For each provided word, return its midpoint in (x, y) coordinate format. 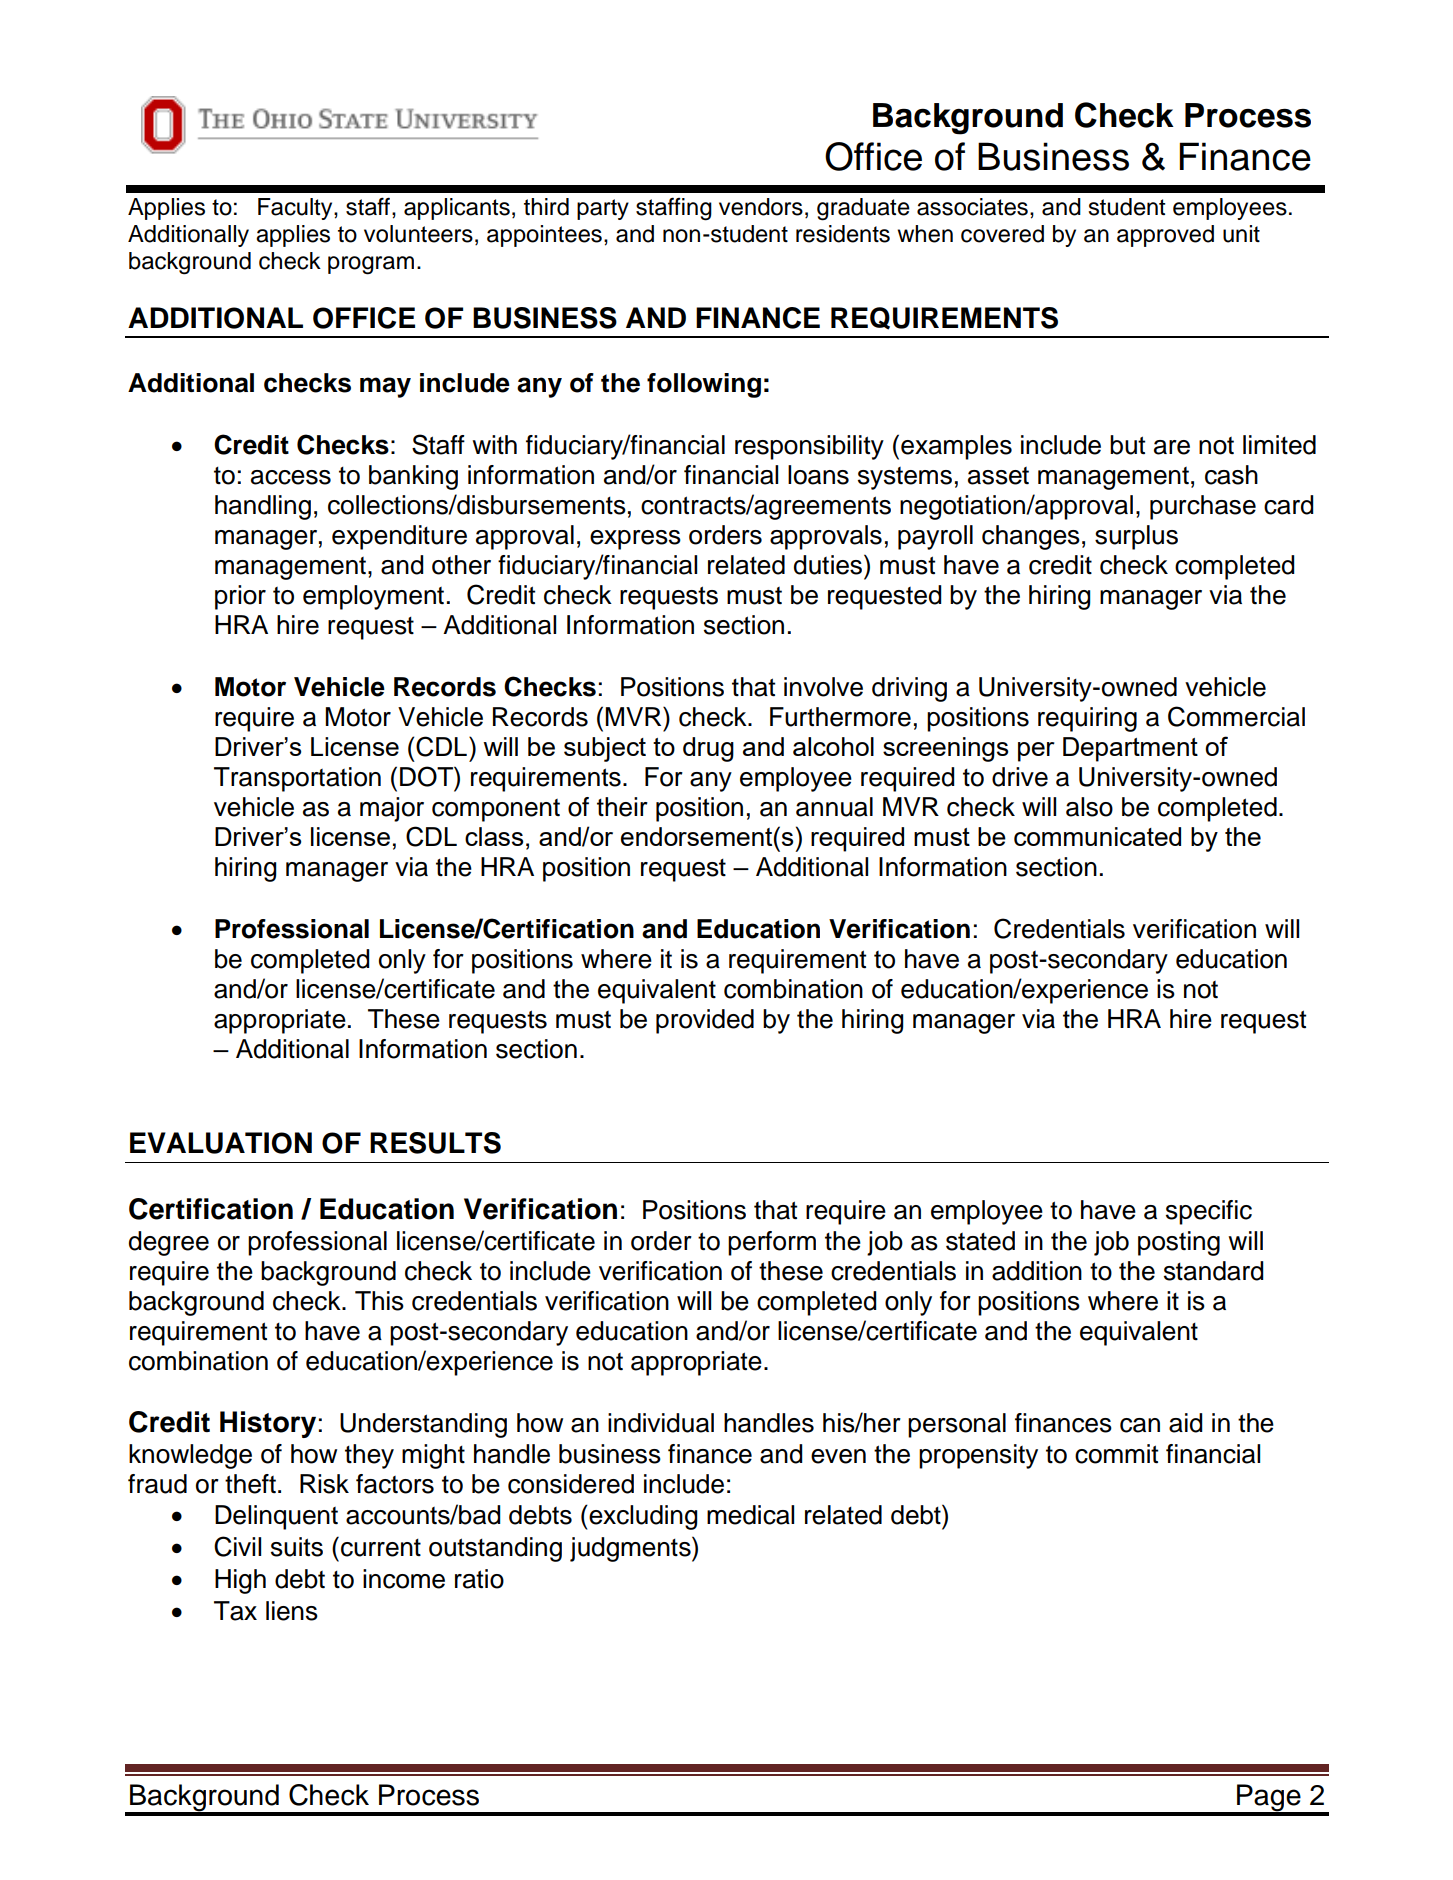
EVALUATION (221, 1143)
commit (1116, 1454)
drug (708, 749)
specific (1209, 1212)
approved (1165, 236)
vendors (761, 207)
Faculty (296, 209)
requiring (1087, 719)
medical (750, 1515)
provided (705, 1021)
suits (297, 1547)
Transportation (297, 779)
